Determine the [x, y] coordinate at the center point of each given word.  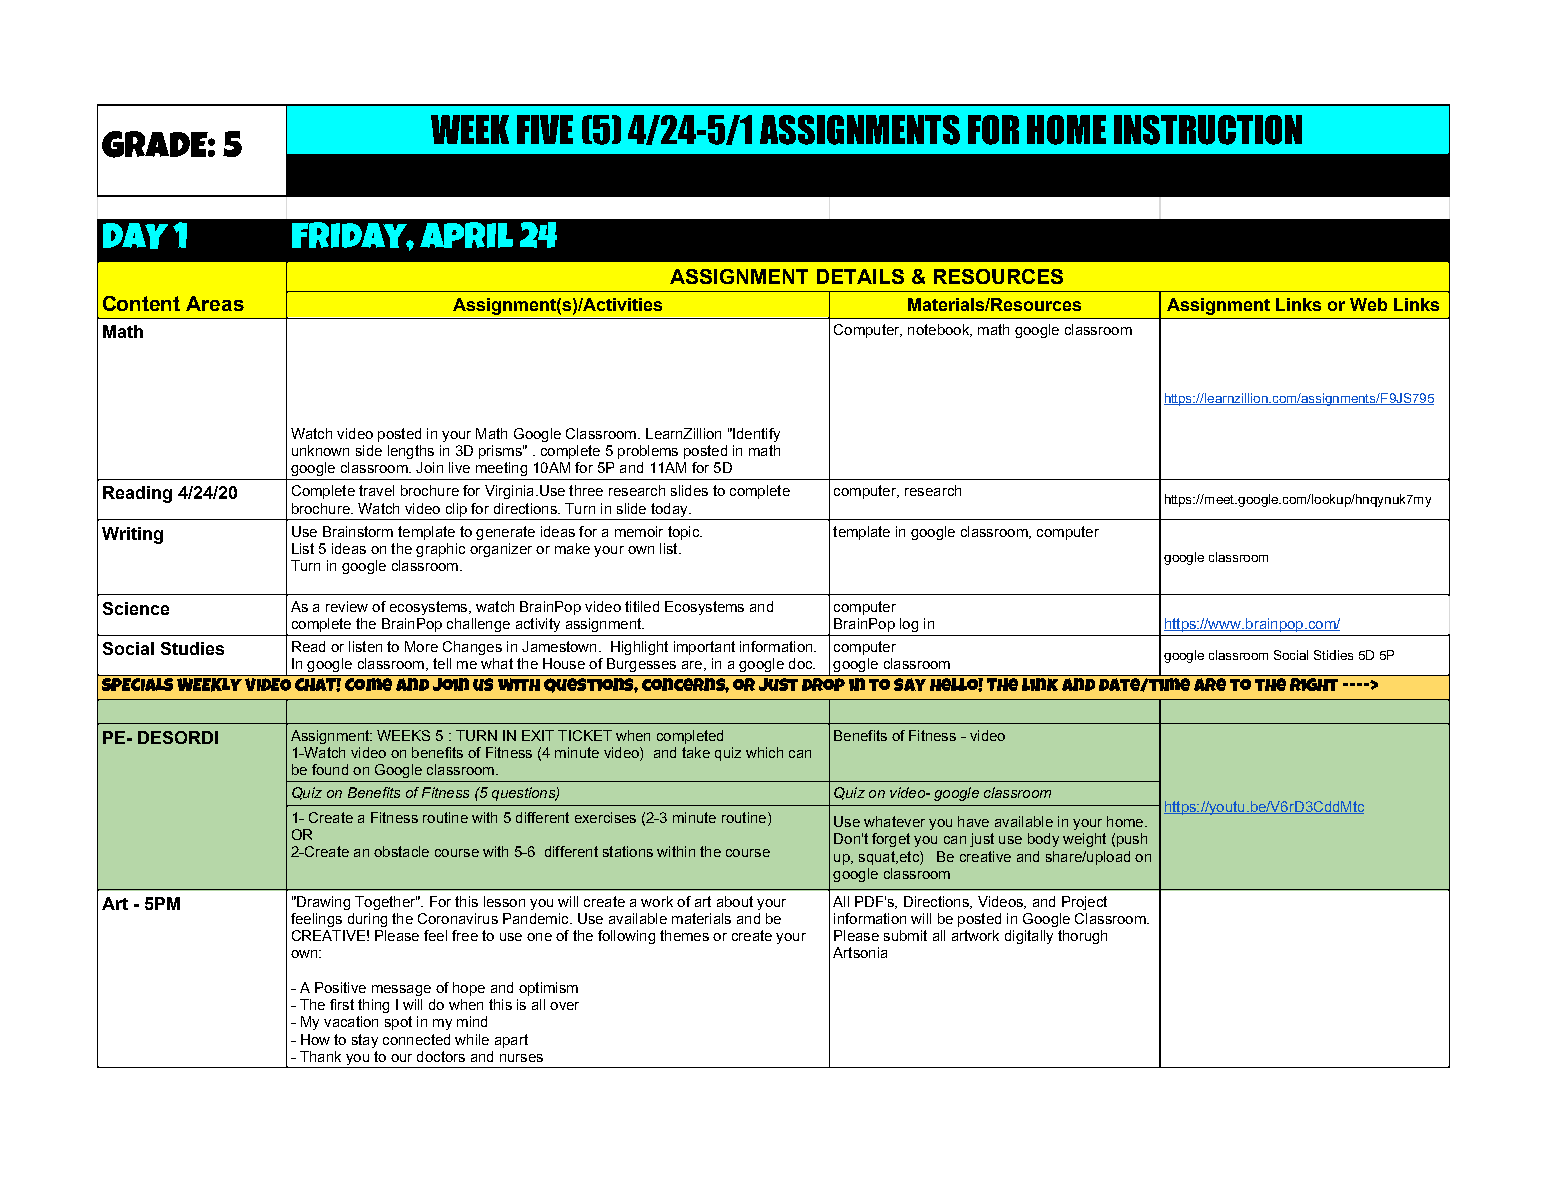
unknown [320, 450]
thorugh [1082, 937]
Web [1368, 304]
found [330, 769]
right [1314, 683]
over [564, 1006]
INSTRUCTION [1208, 130]
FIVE [545, 129]
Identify [755, 435]
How [315, 1039]
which [764, 752]
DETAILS [860, 276]
